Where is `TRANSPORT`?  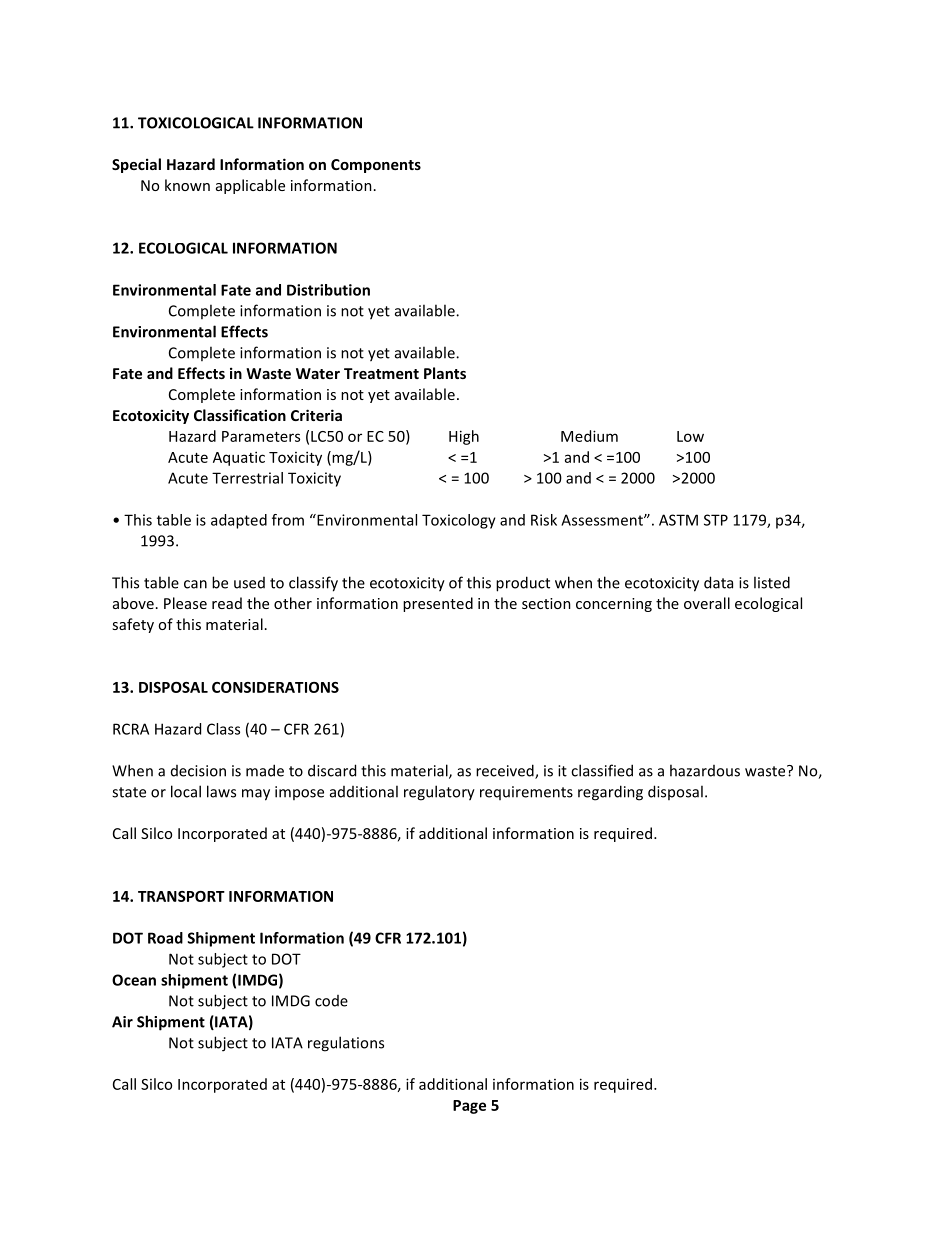 TRANSPORT is located at coordinates (181, 896).
